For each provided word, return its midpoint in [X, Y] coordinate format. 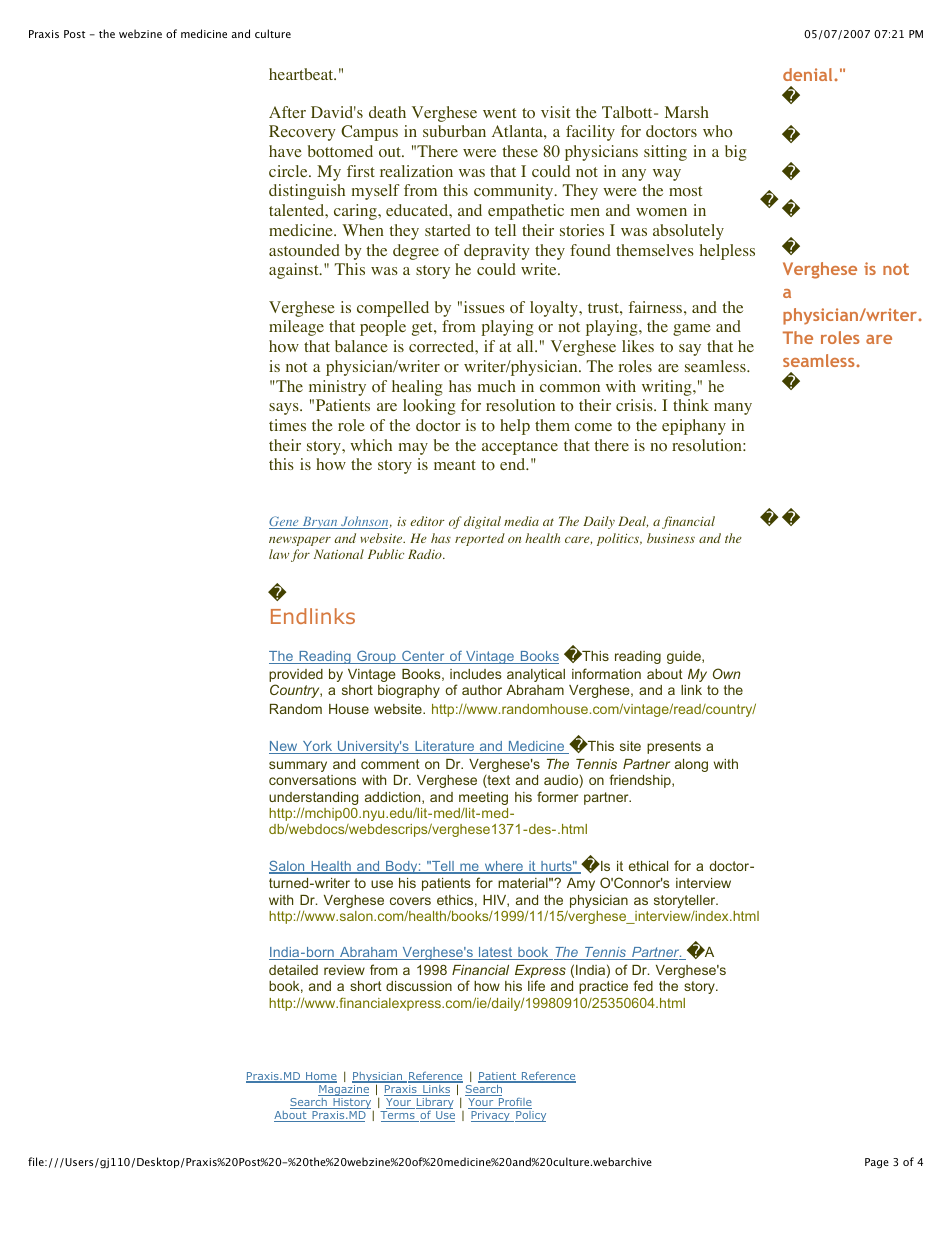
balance [361, 346]
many [733, 409]
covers [410, 901]
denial [809, 74]
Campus [369, 133]
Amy [581, 884]
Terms [398, 1116]
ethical [648, 866]
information [606, 673]
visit [555, 112]
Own [727, 673]
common [570, 388]
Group [376, 657]
